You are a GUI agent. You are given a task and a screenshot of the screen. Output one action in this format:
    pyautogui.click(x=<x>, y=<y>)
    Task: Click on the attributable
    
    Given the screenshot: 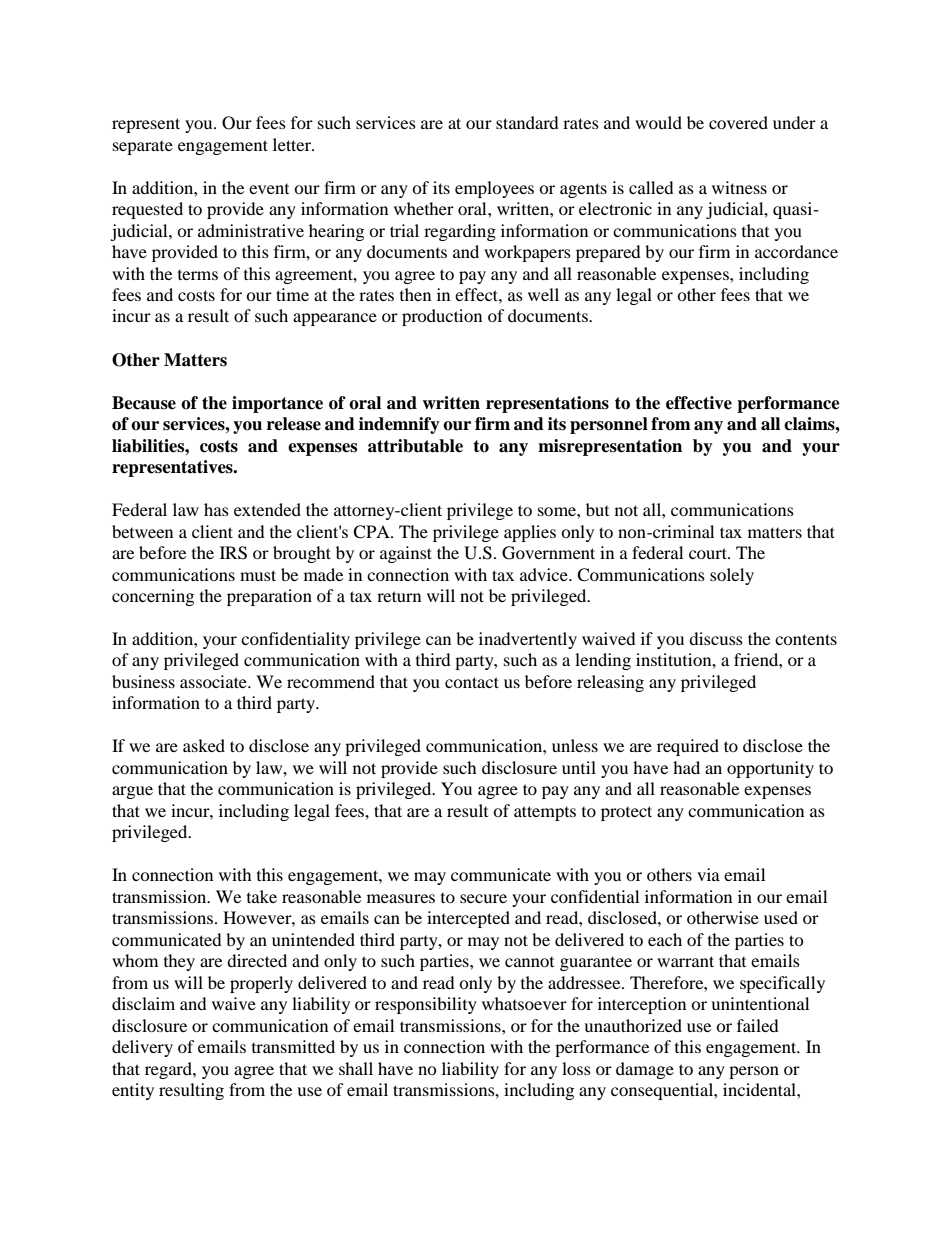 What is the action you would take?
    pyautogui.click(x=415, y=446)
